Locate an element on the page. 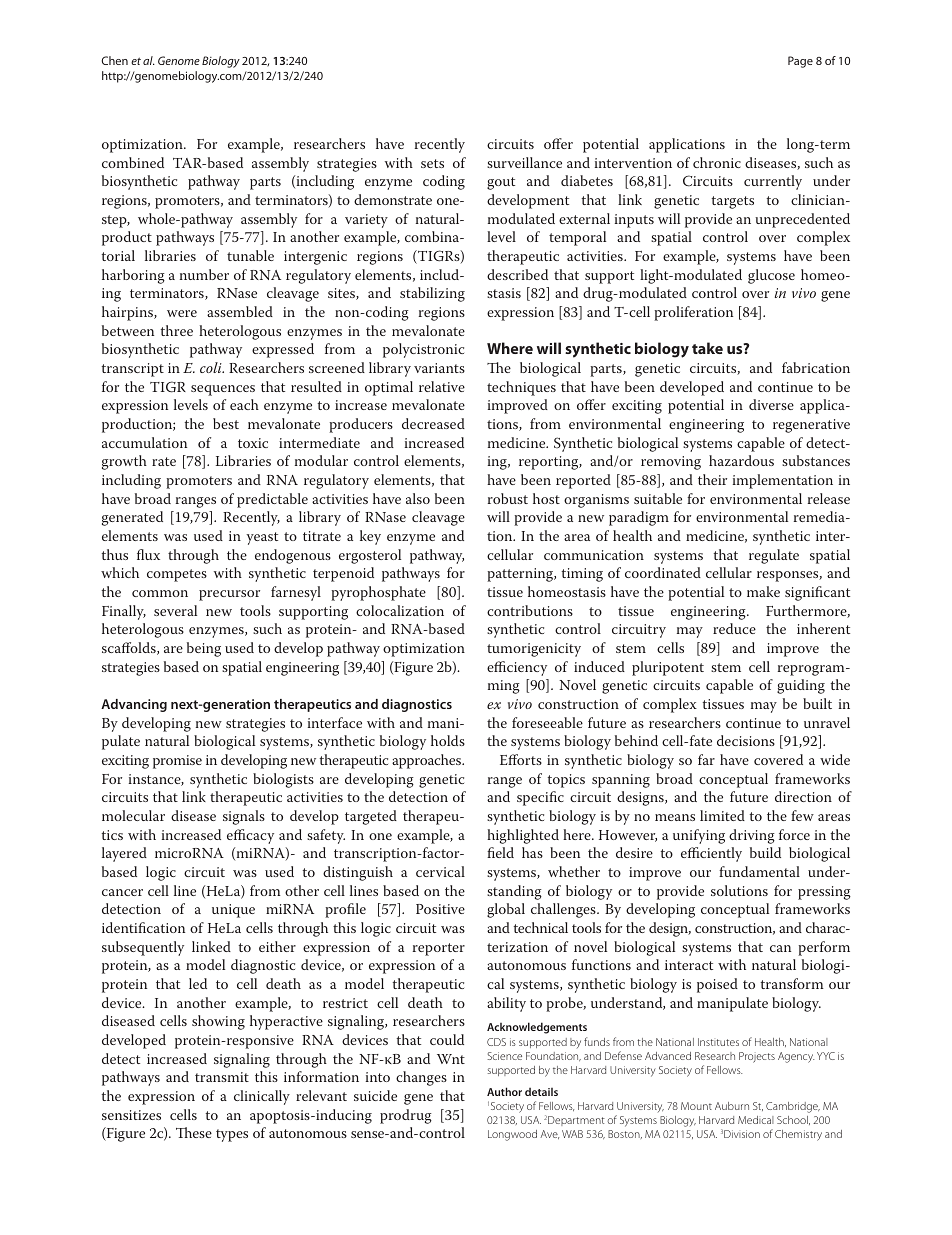 The height and width of the document is (1235, 952). Page is located at coordinates (800, 62).
